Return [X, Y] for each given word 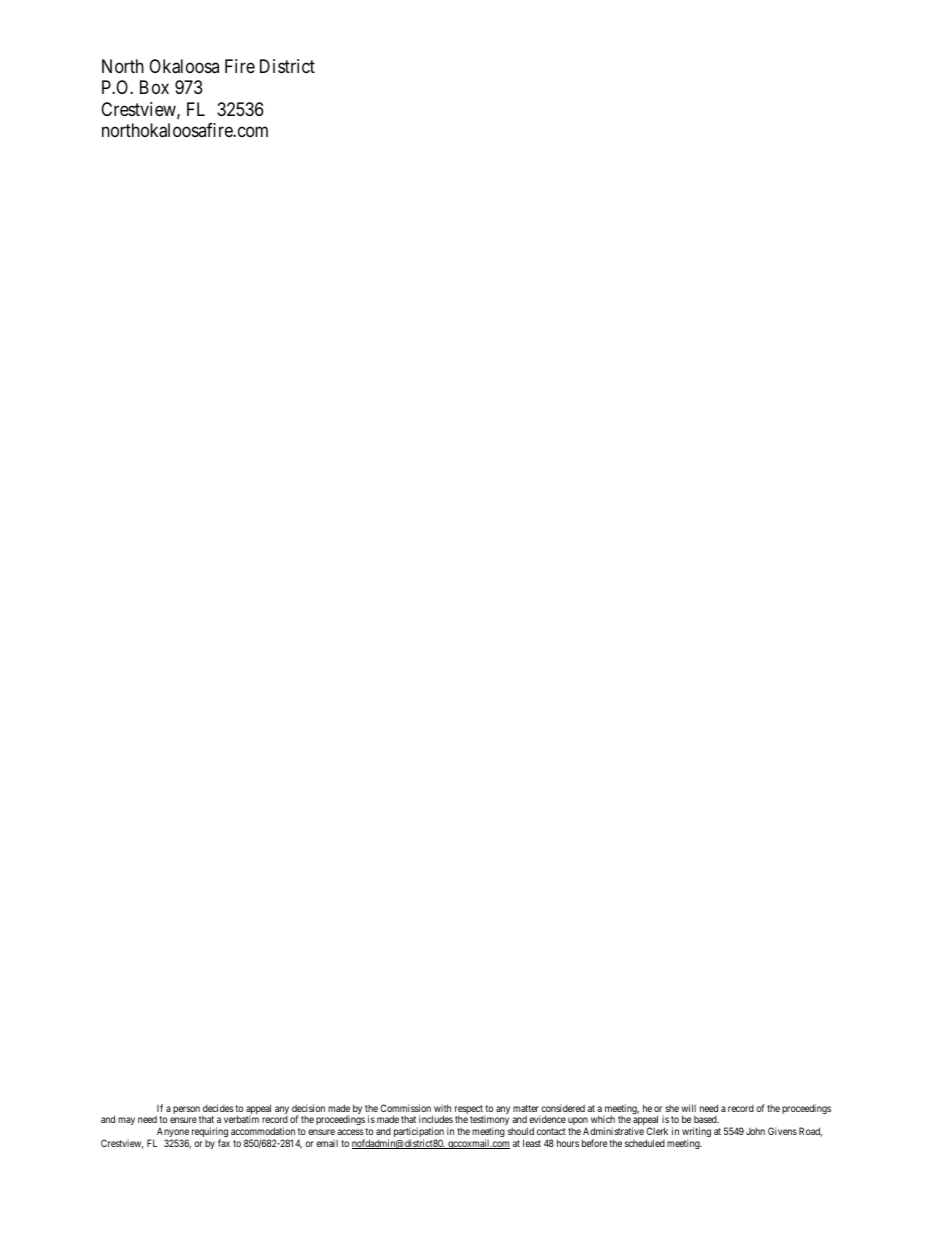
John [755, 1131]
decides [218, 1108]
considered [563, 1108]
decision [308, 1108]
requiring [210, 1133]
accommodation [263, 1131]
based [706, 1119]
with [442, 1108]
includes [436, 1119]
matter [526, 1108]
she [672, 1108]
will [689, 1108]
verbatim [241, 1119]
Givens [782, 1131]
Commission [406, 1108]
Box [154, 87]
